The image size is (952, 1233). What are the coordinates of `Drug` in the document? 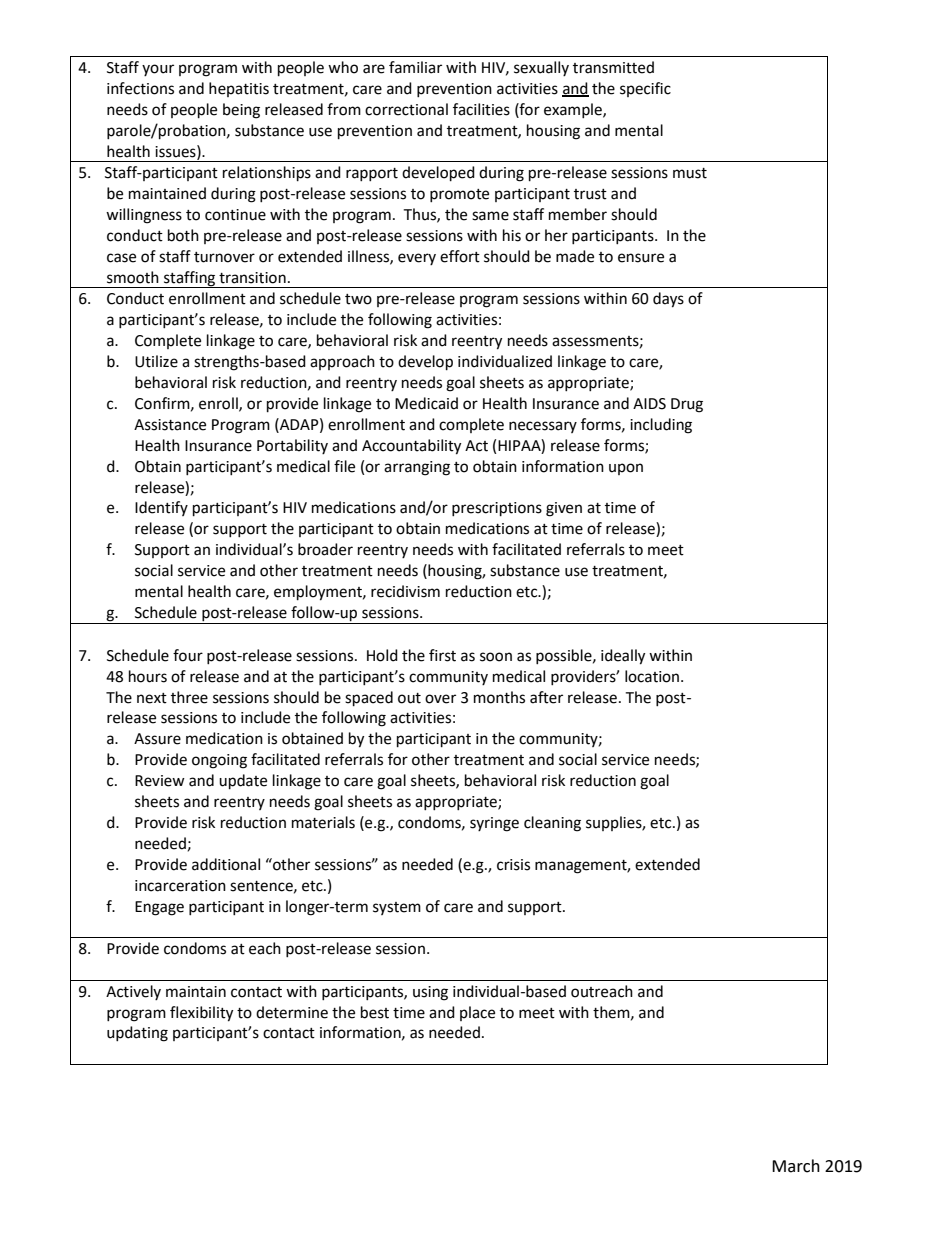 It's located at (687, 405).
